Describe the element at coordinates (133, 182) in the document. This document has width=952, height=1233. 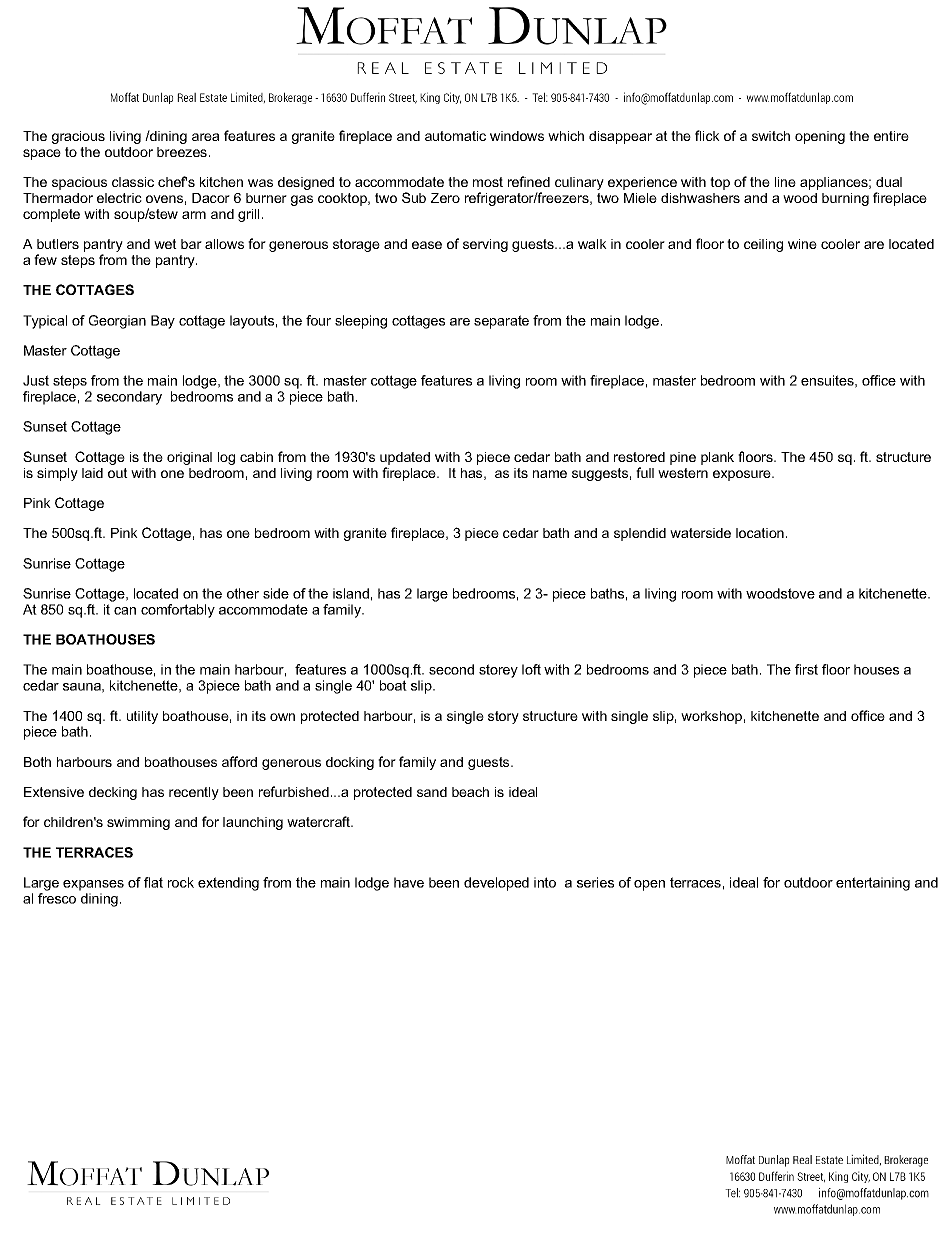
I see `classic` at that location.
